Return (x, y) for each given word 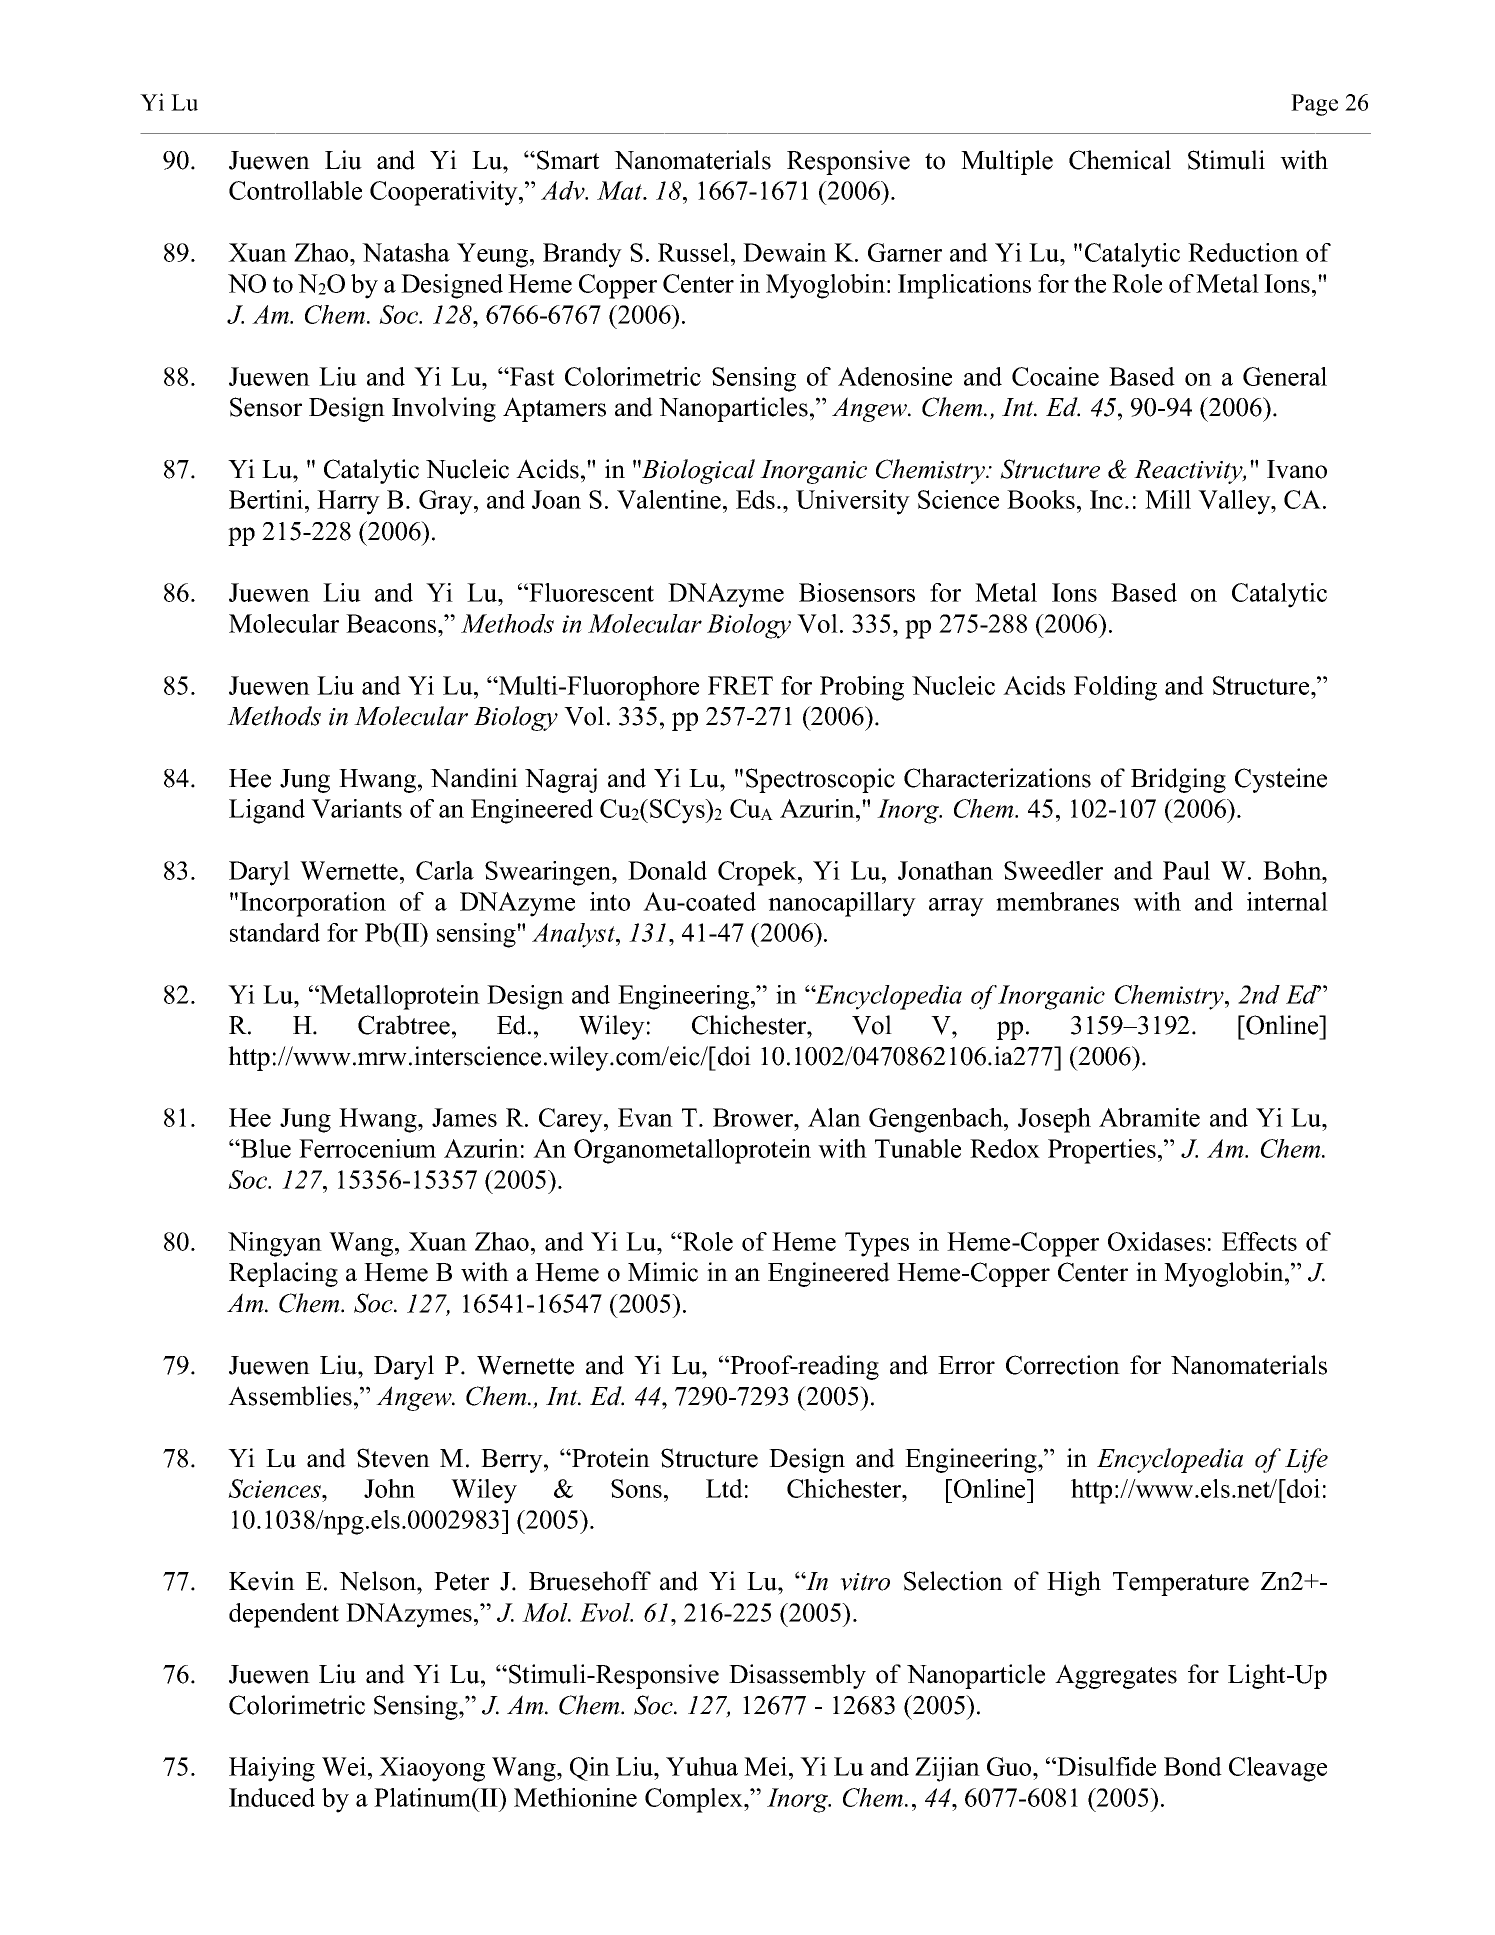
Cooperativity (445, 193)
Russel (693, 252)
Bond (1193, 1766)
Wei (344, 1766)
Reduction (1243, 252)
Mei (765, 1766)
